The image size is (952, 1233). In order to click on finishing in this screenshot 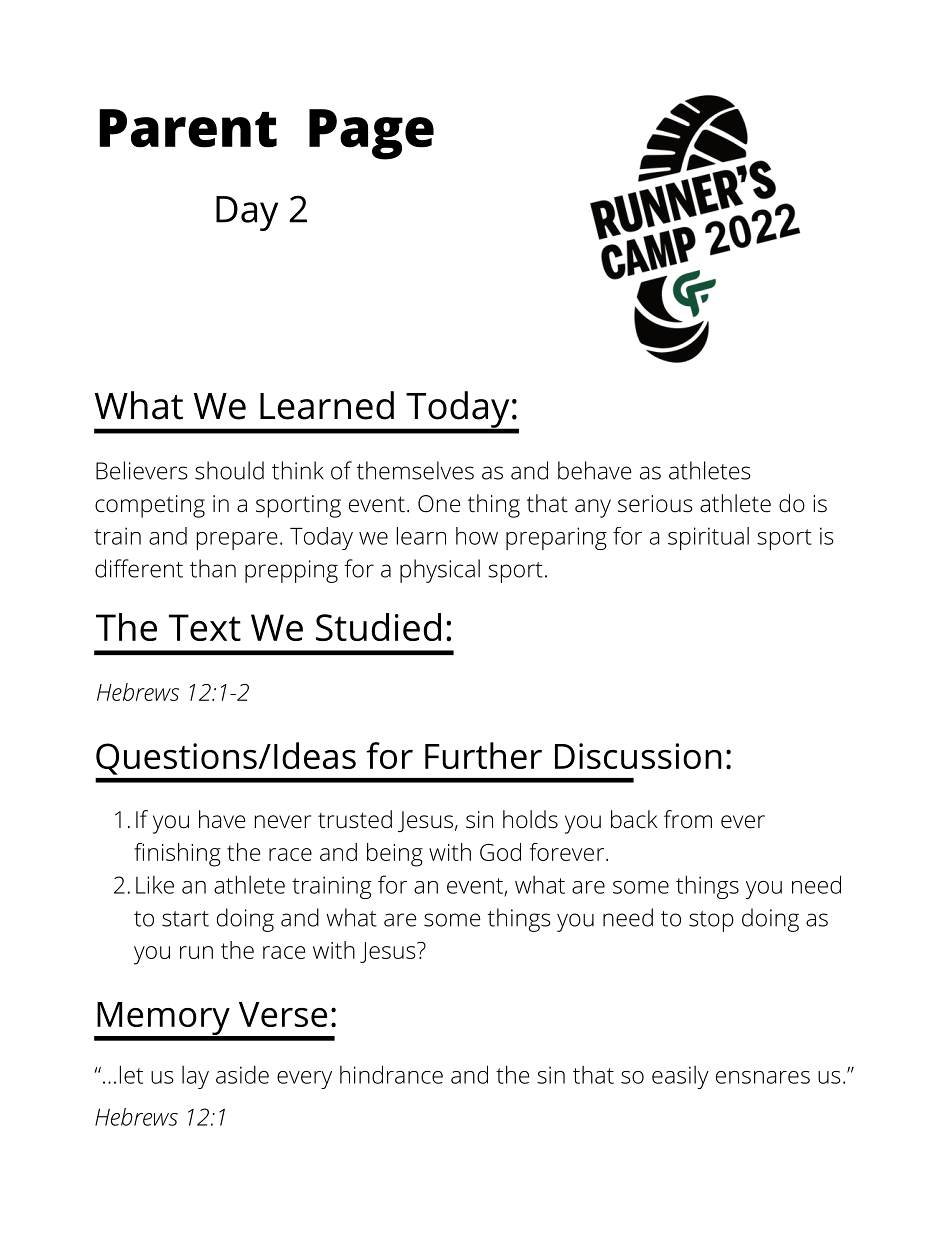, I will do `click(177, 855)`.
